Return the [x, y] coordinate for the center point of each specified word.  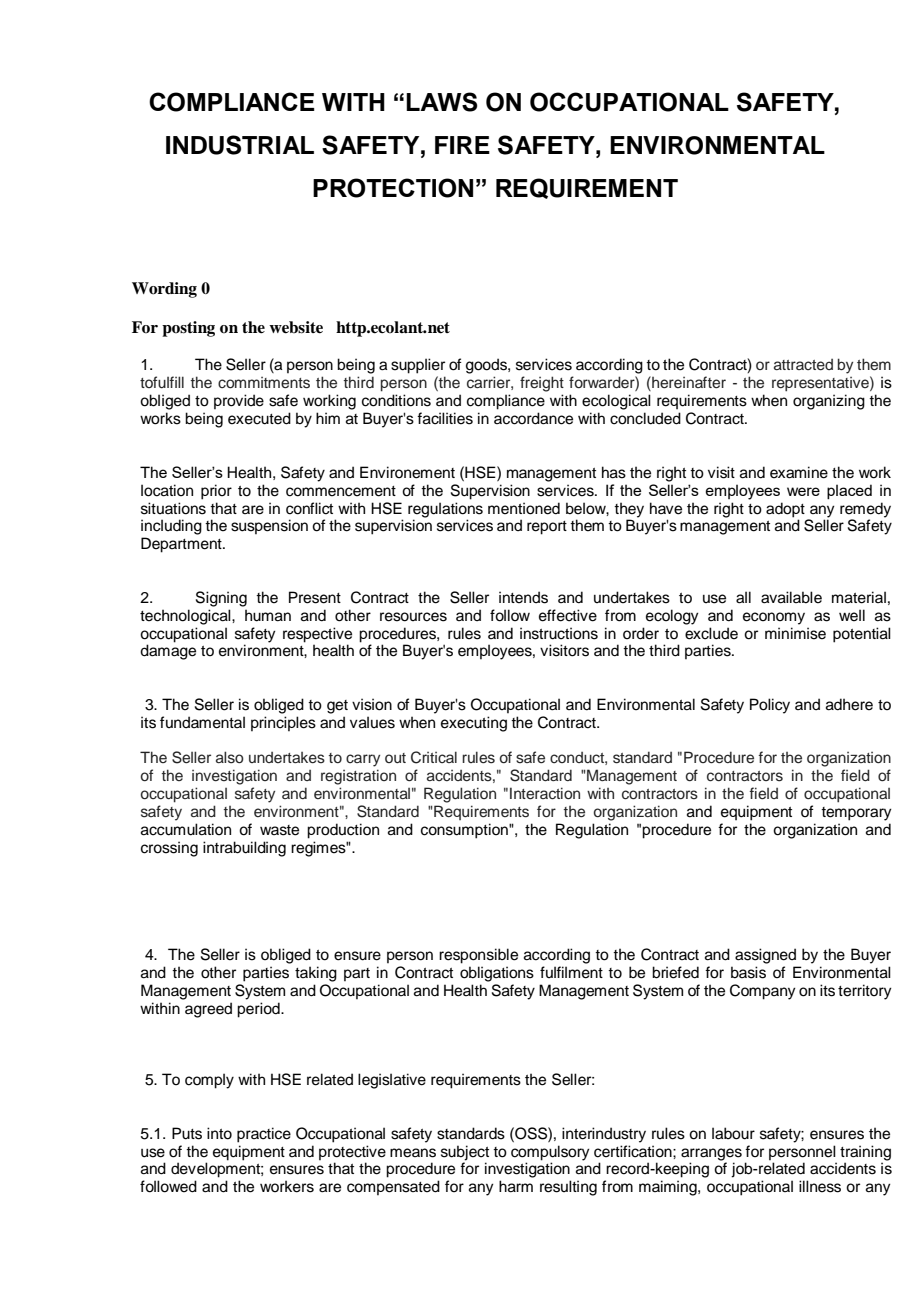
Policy [770, 706]
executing [474, 724]
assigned [765, 956]
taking [316, 974]
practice [264, 1135]
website [296, 327]
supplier [418, 366]
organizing [829, 402]
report [547, 528]
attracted [803, 365]
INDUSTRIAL [240, 145]
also [230, 757]
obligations [497, 974]
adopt [785, 510]
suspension [269, 526]
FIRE [462, 145]
